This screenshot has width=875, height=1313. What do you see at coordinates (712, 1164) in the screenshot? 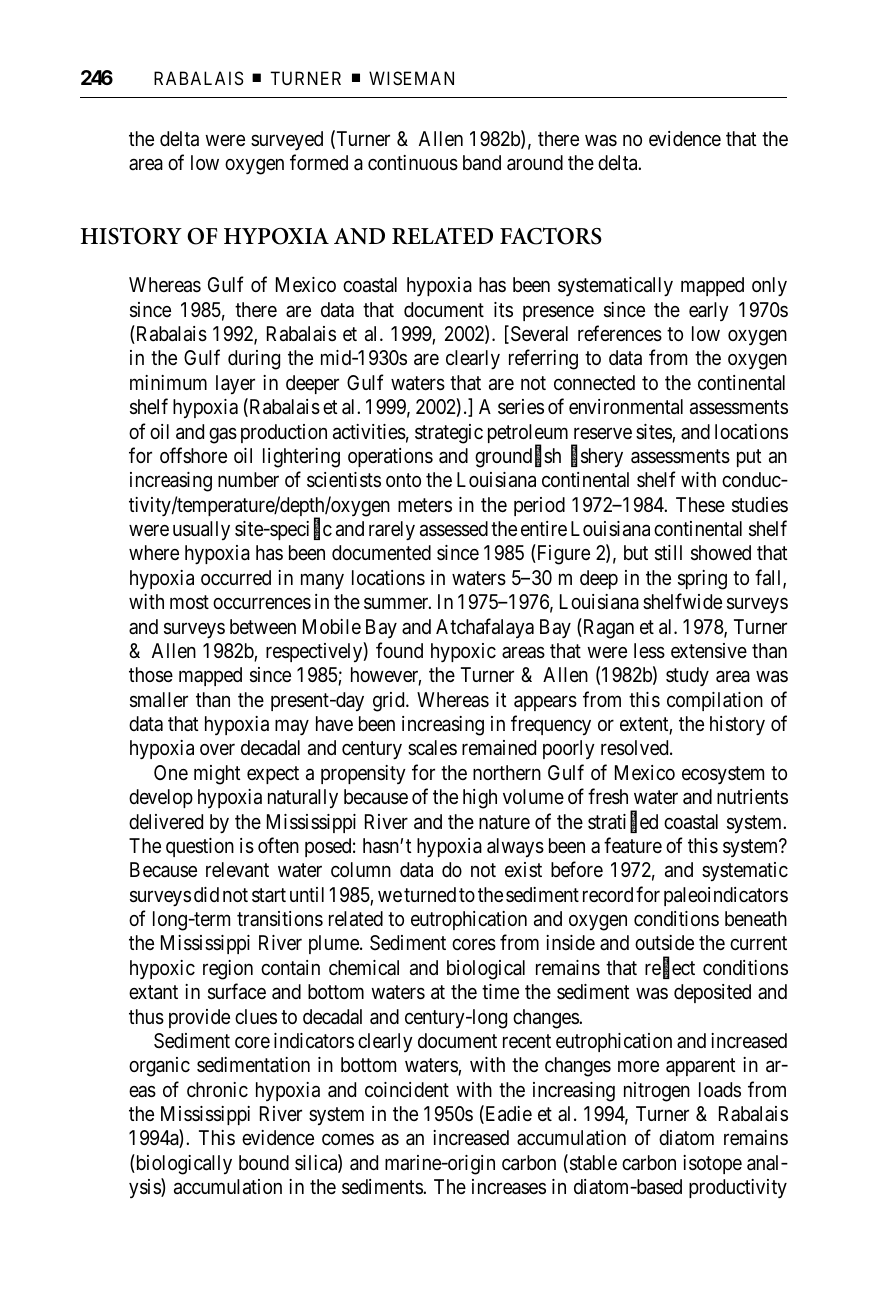
I see `isotope` at bounding box center [712, 1164].
